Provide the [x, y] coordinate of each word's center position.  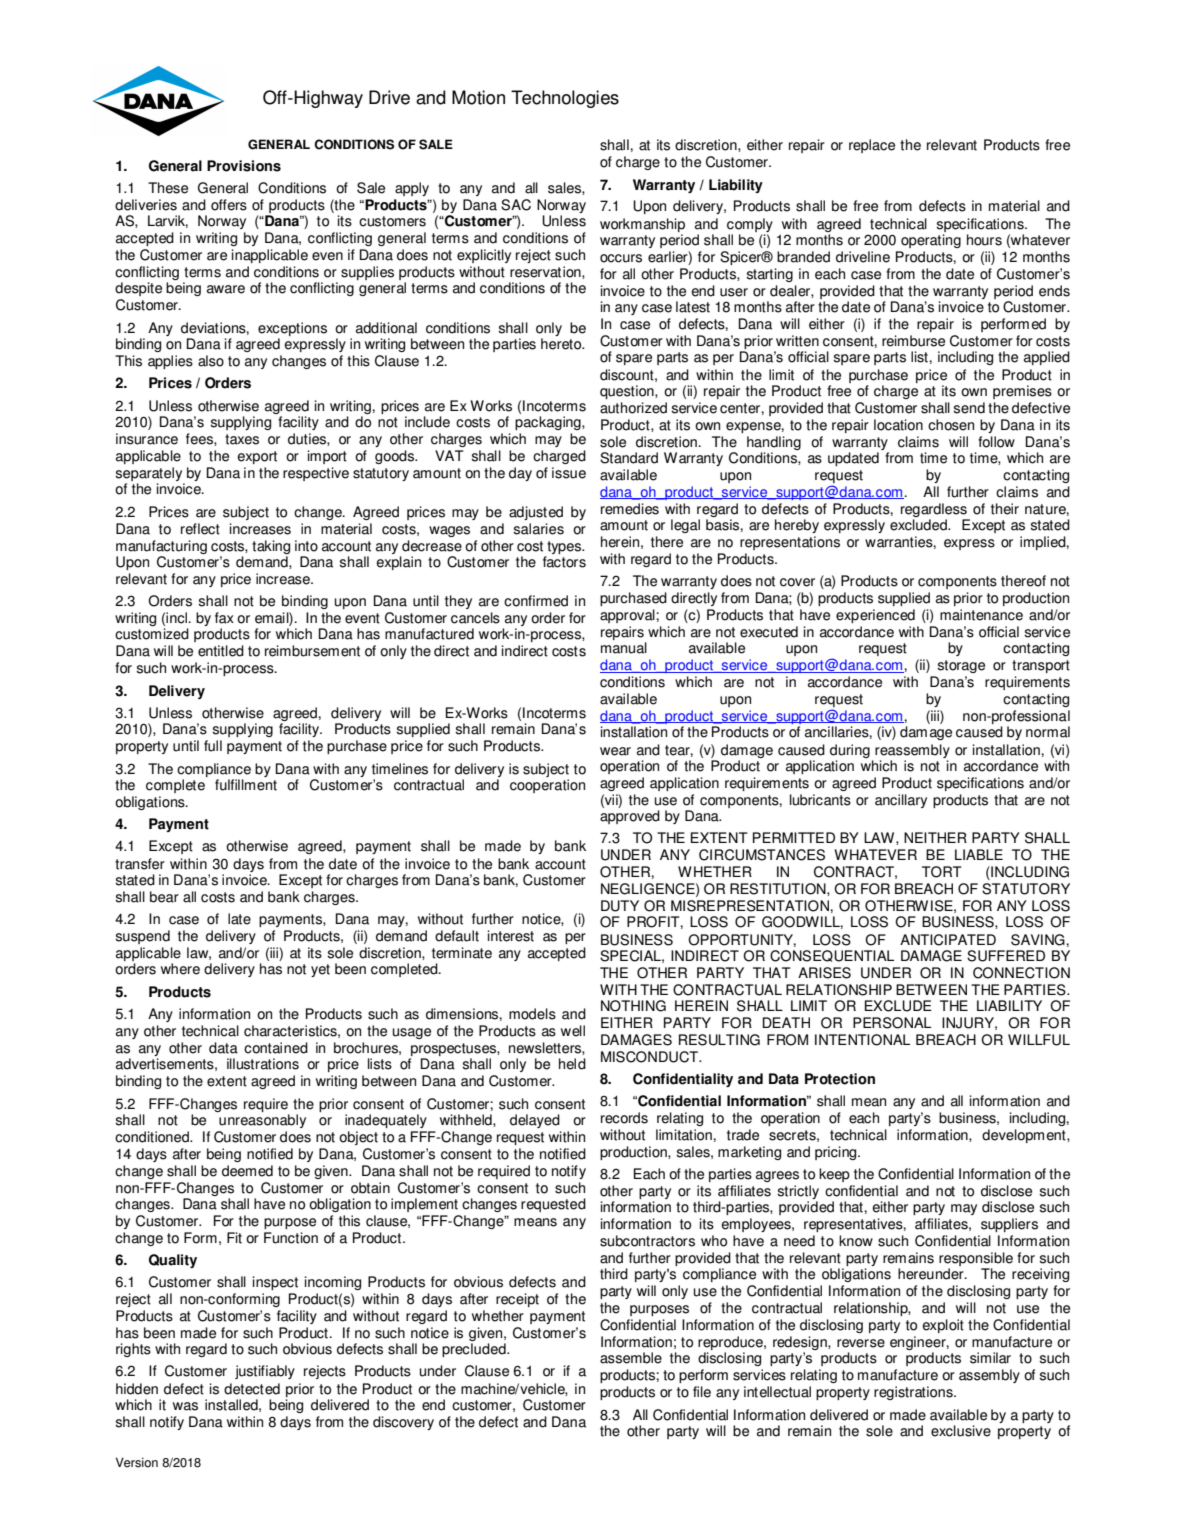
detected [252, 1389]
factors [564, 562]
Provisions [244, 166]
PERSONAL [892, 1023]
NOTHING [633, 1006]
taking [271, 547]
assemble [631, 1358]
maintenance [981, 615]
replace [872, 146]
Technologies [565, 99]
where [180, 969]
